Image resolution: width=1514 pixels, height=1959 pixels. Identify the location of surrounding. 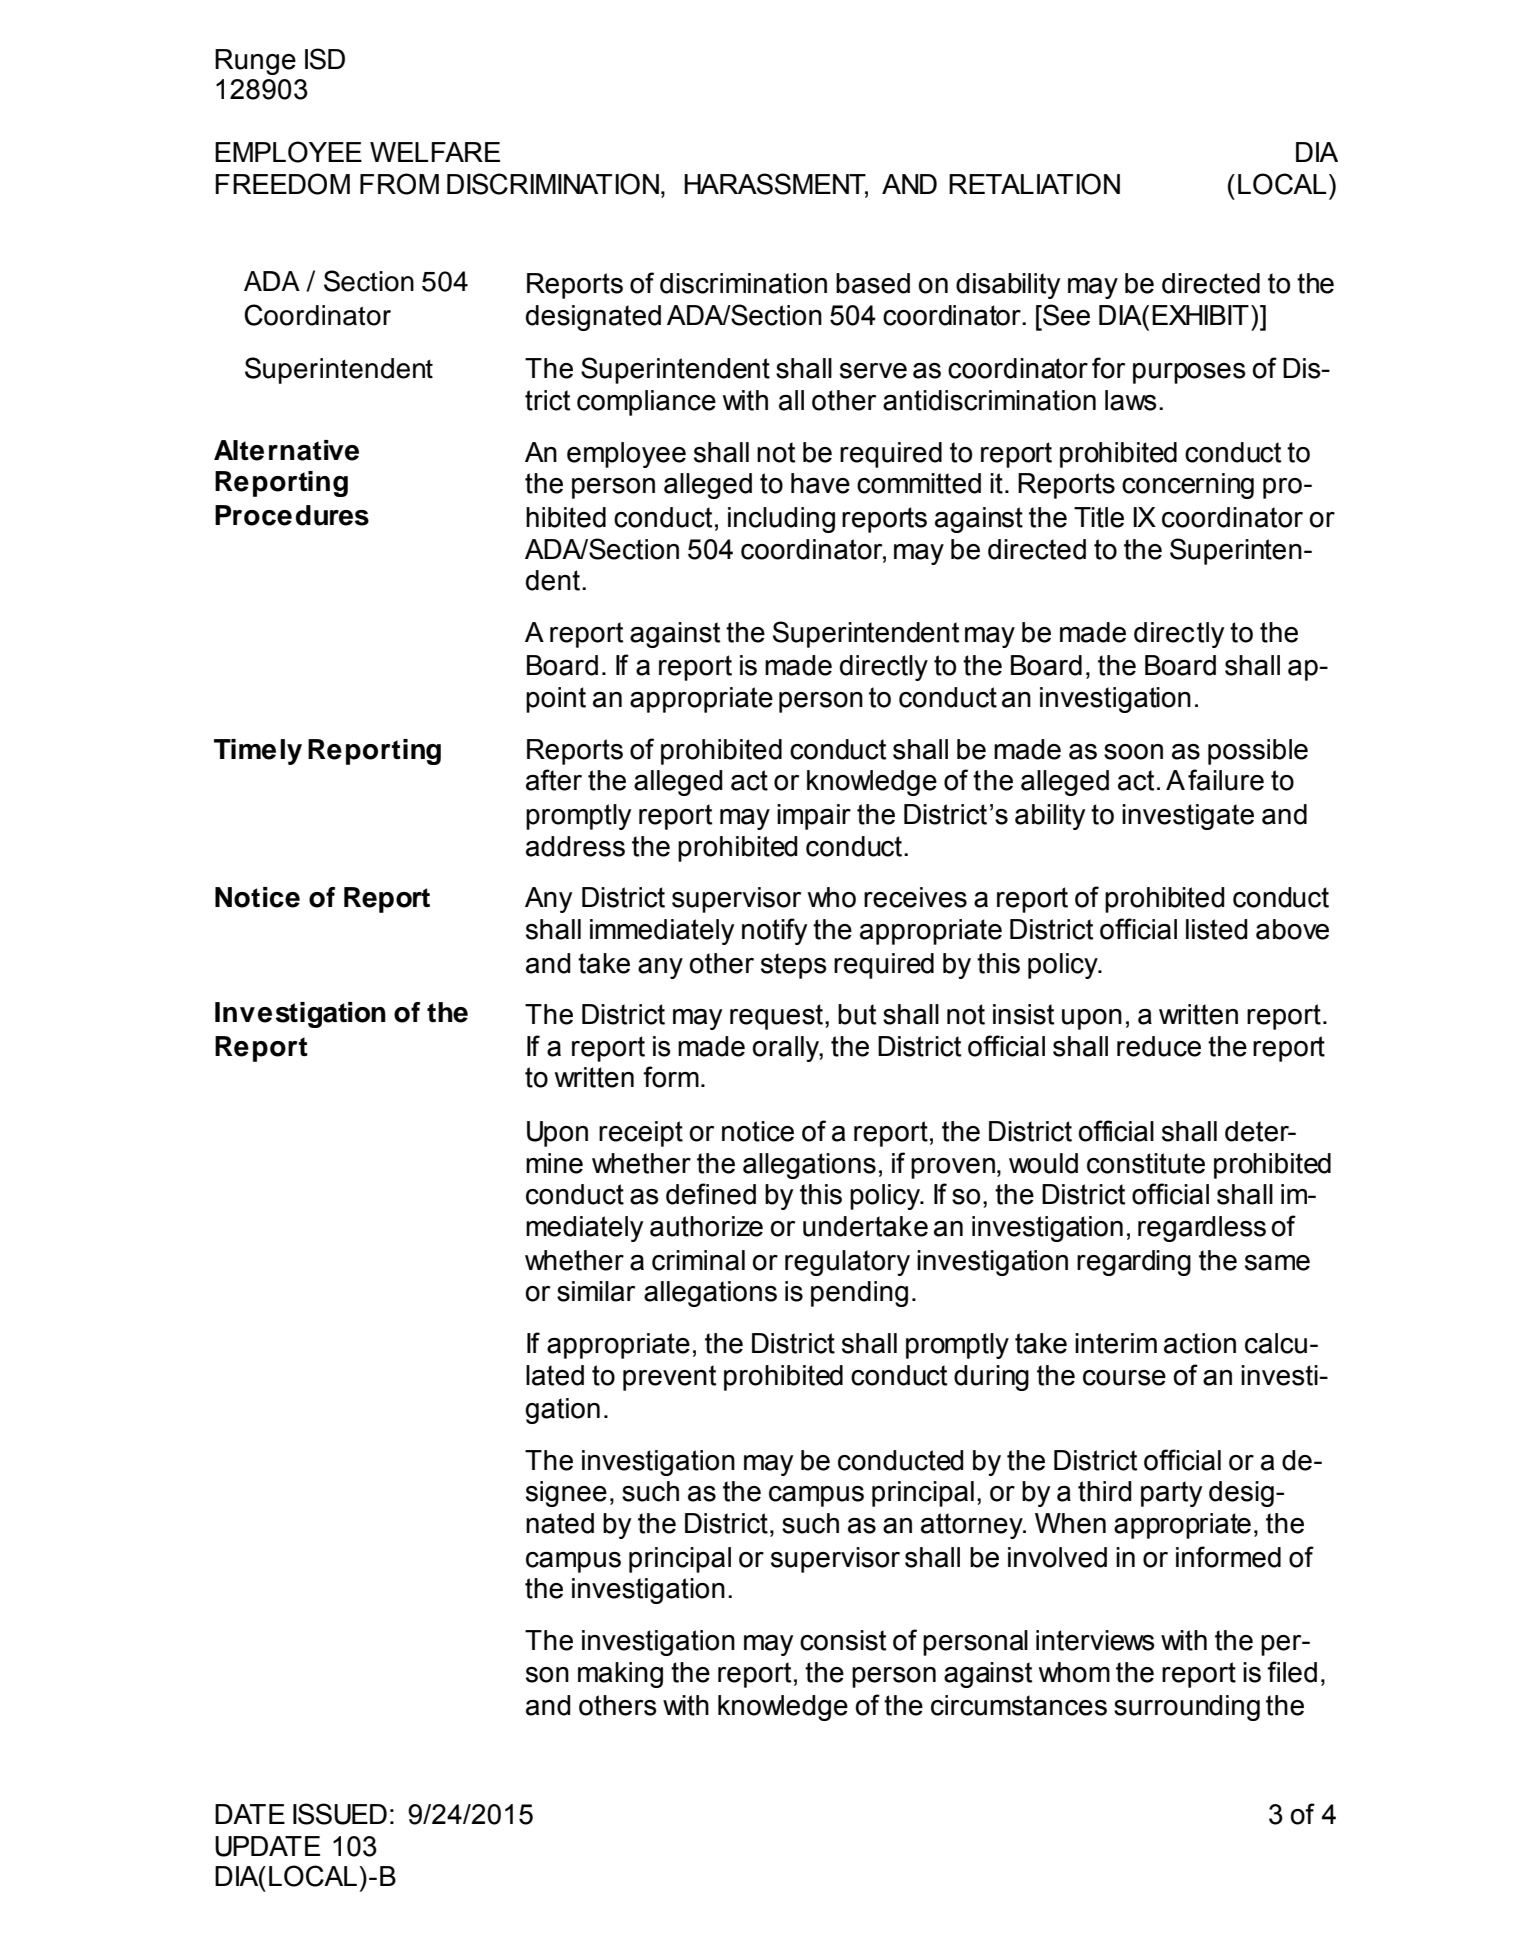
(1187, 1708).
